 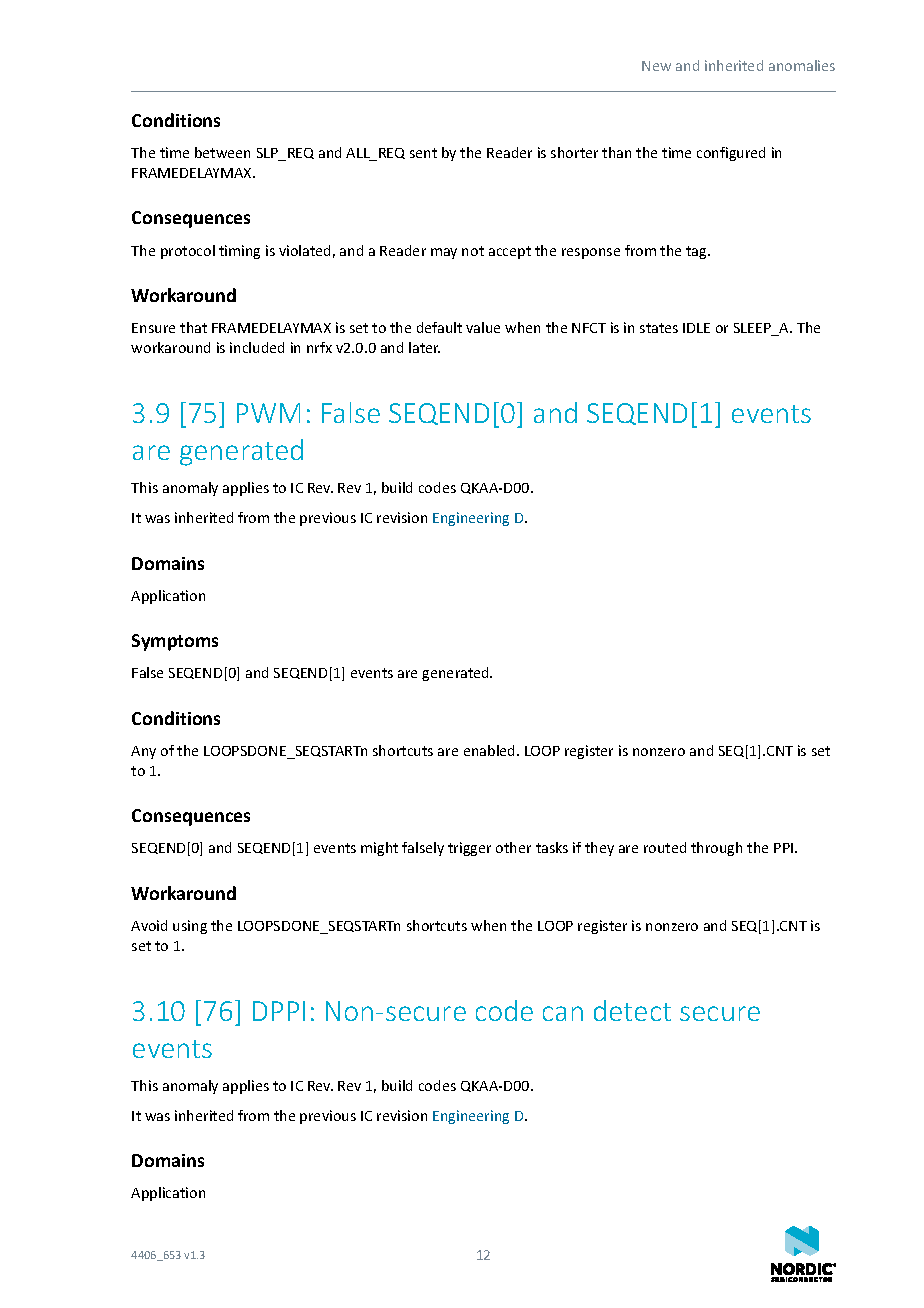 What do you see at coordinates (656, 66) in the image?
I see `New` at bounding box center [656, 66].
